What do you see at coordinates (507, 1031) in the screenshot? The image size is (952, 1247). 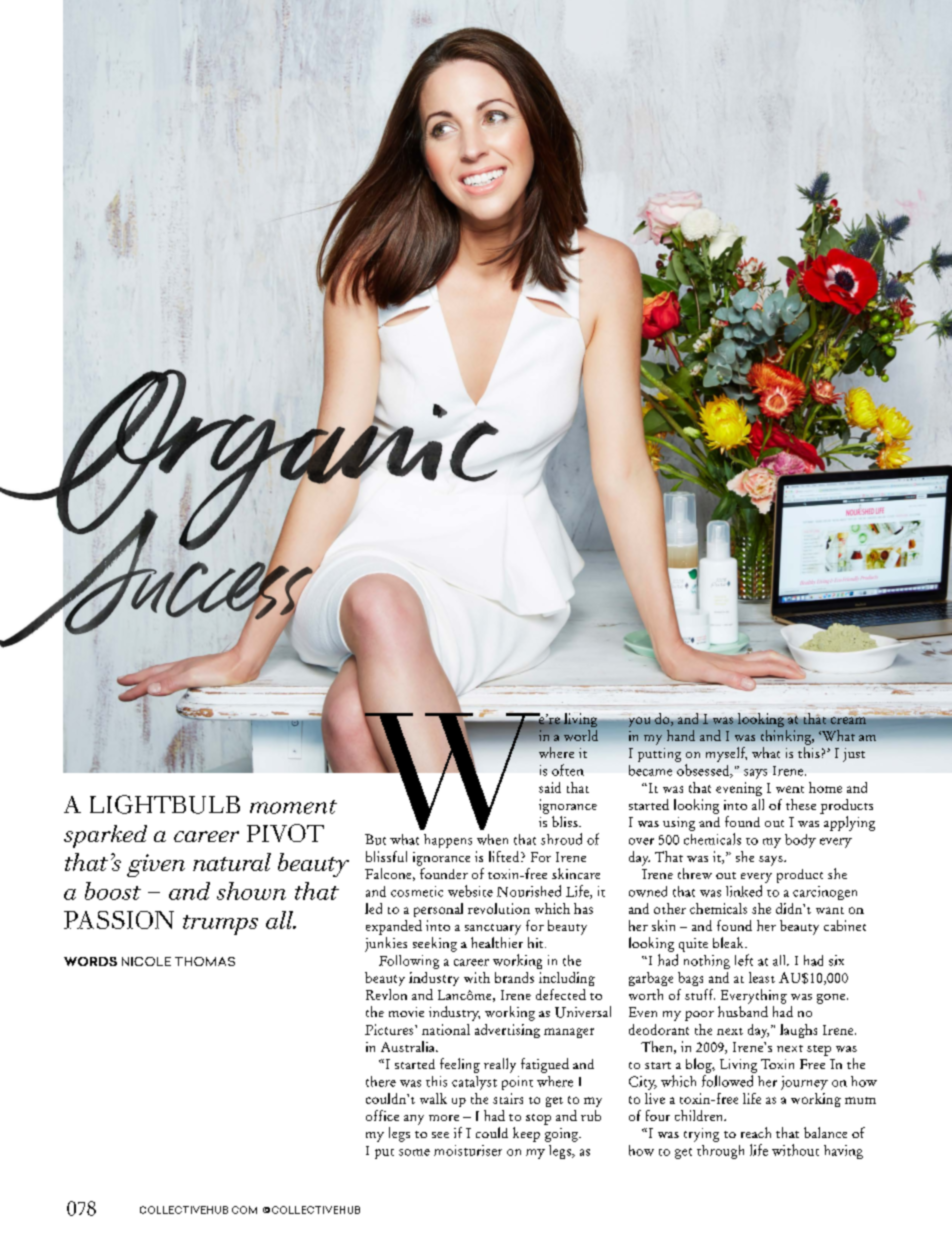 I see `advertising` at bounding box center [507, 1031].
